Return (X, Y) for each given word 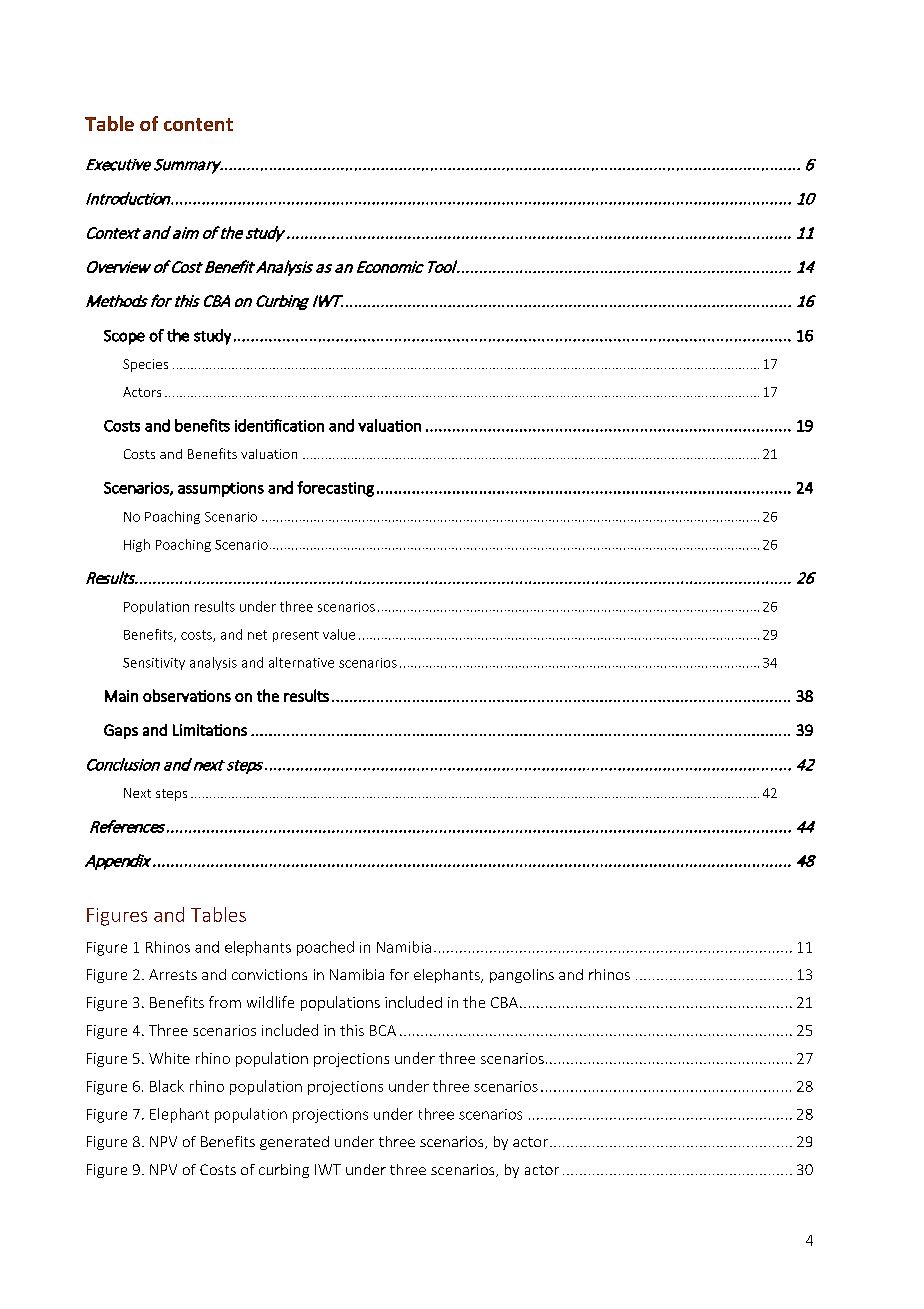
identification (279, 425)
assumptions (221, 489)
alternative (301, 662)
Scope (124, 337)
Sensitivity (154, 664)
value (339, 634)
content (198, 124)
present (296, 636)
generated (294, 1143)
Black (167, 1086)
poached (325, 948)
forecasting (335, 489)
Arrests (173, 974)
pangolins (522, 976)
